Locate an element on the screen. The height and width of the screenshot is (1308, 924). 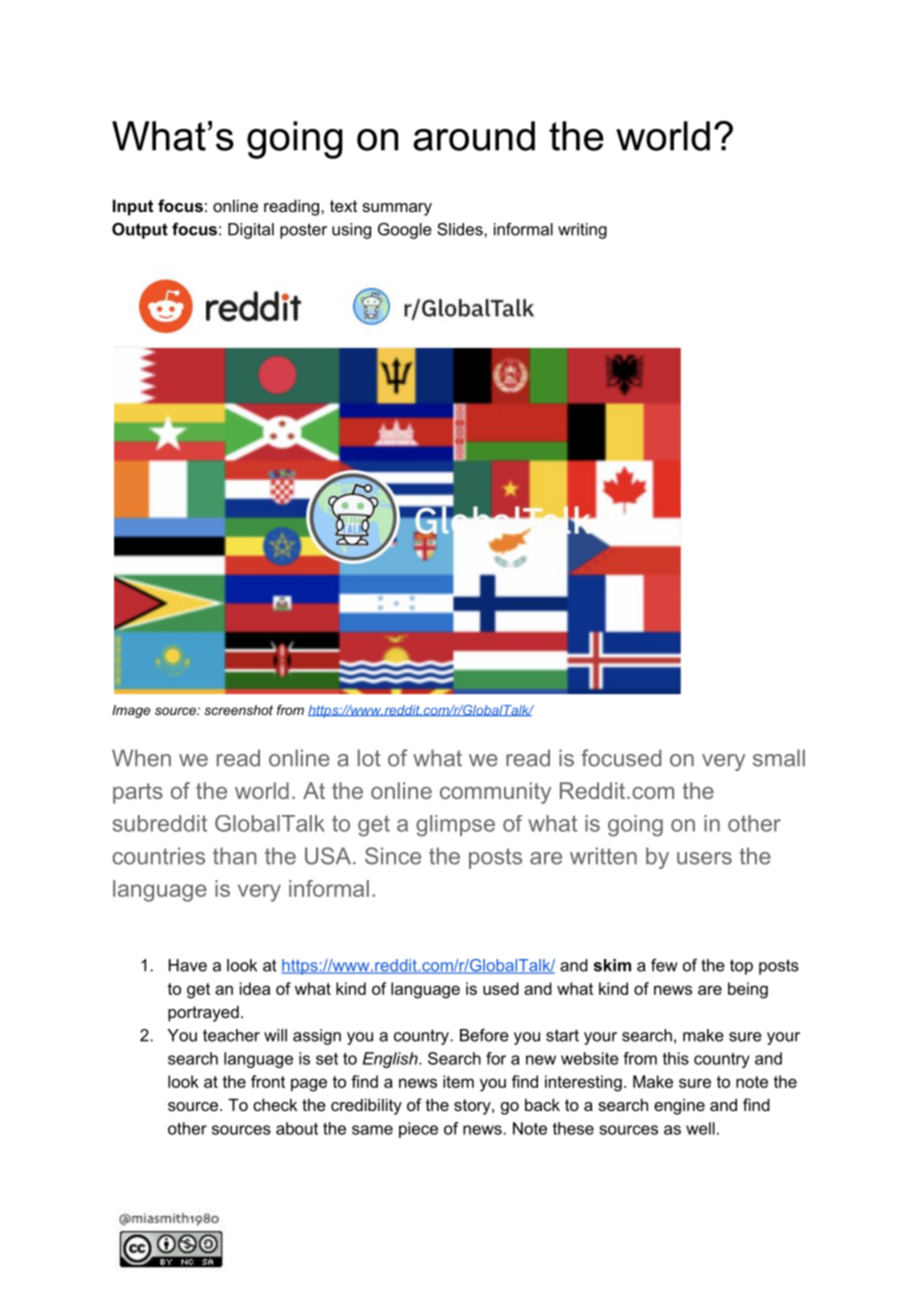
front is located at coordinates (268, 1081).
